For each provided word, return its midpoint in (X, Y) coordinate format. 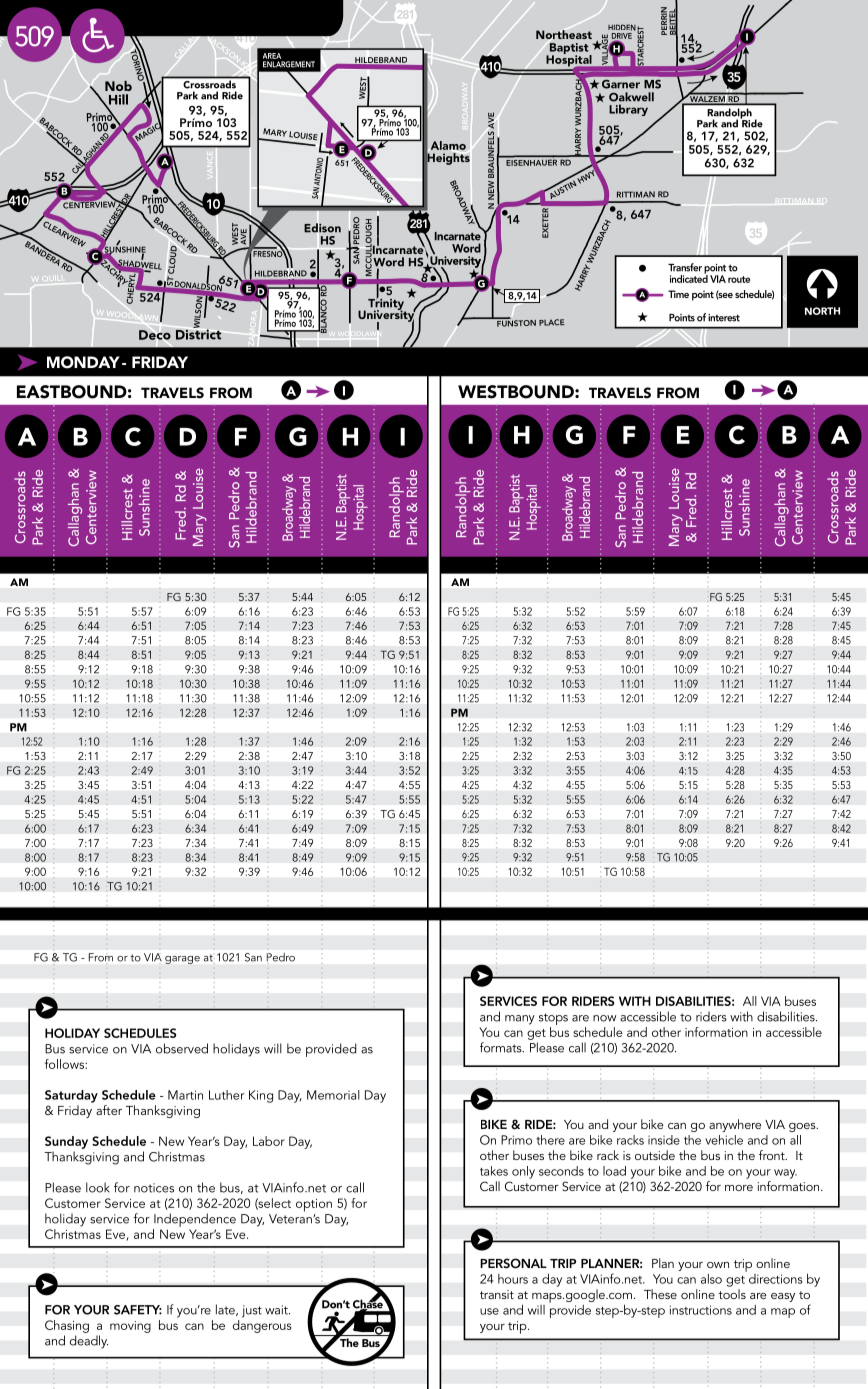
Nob (118, 86)
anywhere (735, 1125)
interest (724, 318)
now (604, 1018)
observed (182, 1048)
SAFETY (138, 1310)
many (520, 1020)
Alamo (448, 145)
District (198, 333)
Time (678, 294)
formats (502, 1047)
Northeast (564, 34)
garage (182, 960)
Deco (155, 335)
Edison (322, 228)
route (739, 279)
